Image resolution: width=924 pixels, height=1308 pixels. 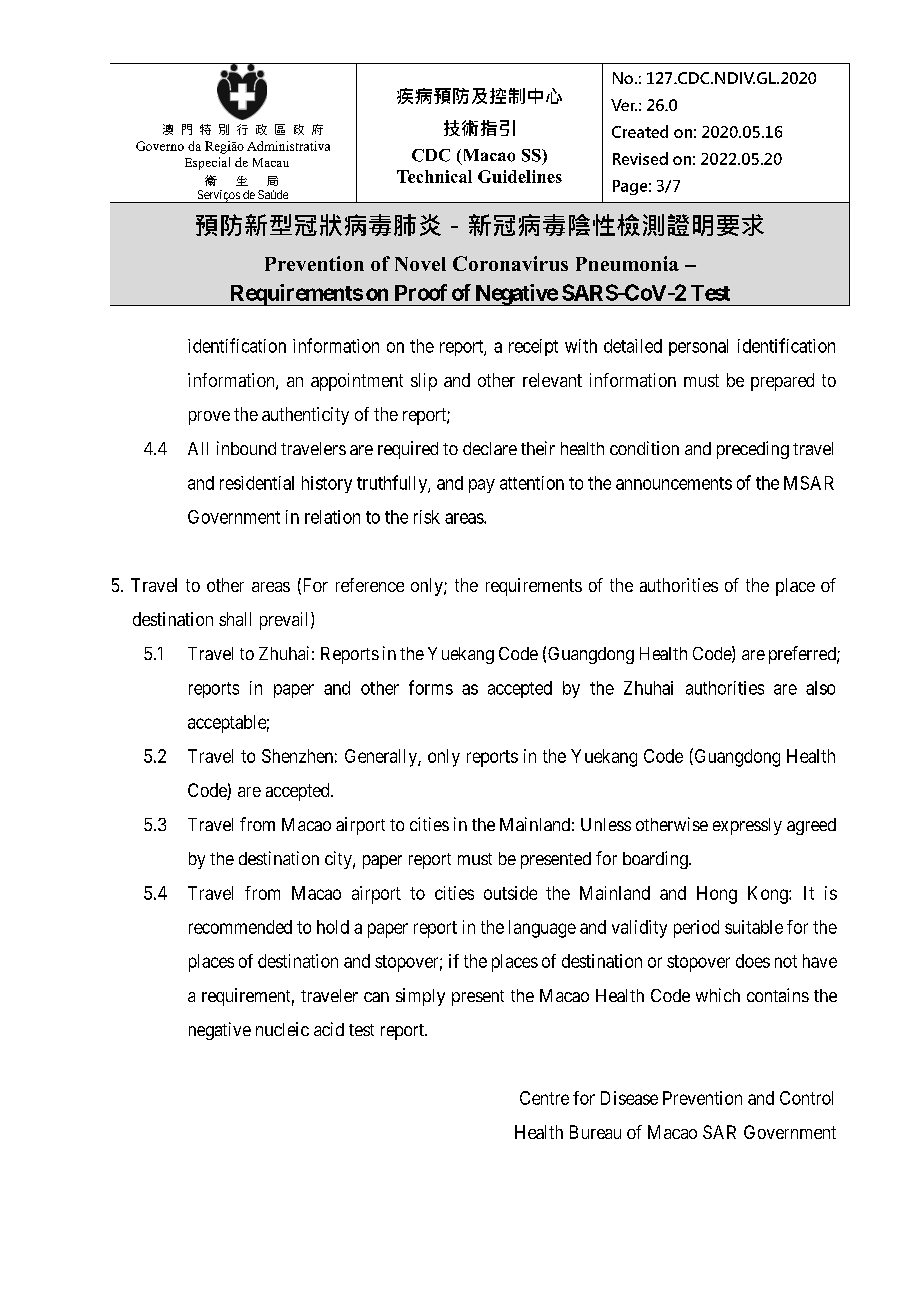 What do you see at coordinates (271, 162) in the image?
I see `Macau` at bounding box center [271, 162].
